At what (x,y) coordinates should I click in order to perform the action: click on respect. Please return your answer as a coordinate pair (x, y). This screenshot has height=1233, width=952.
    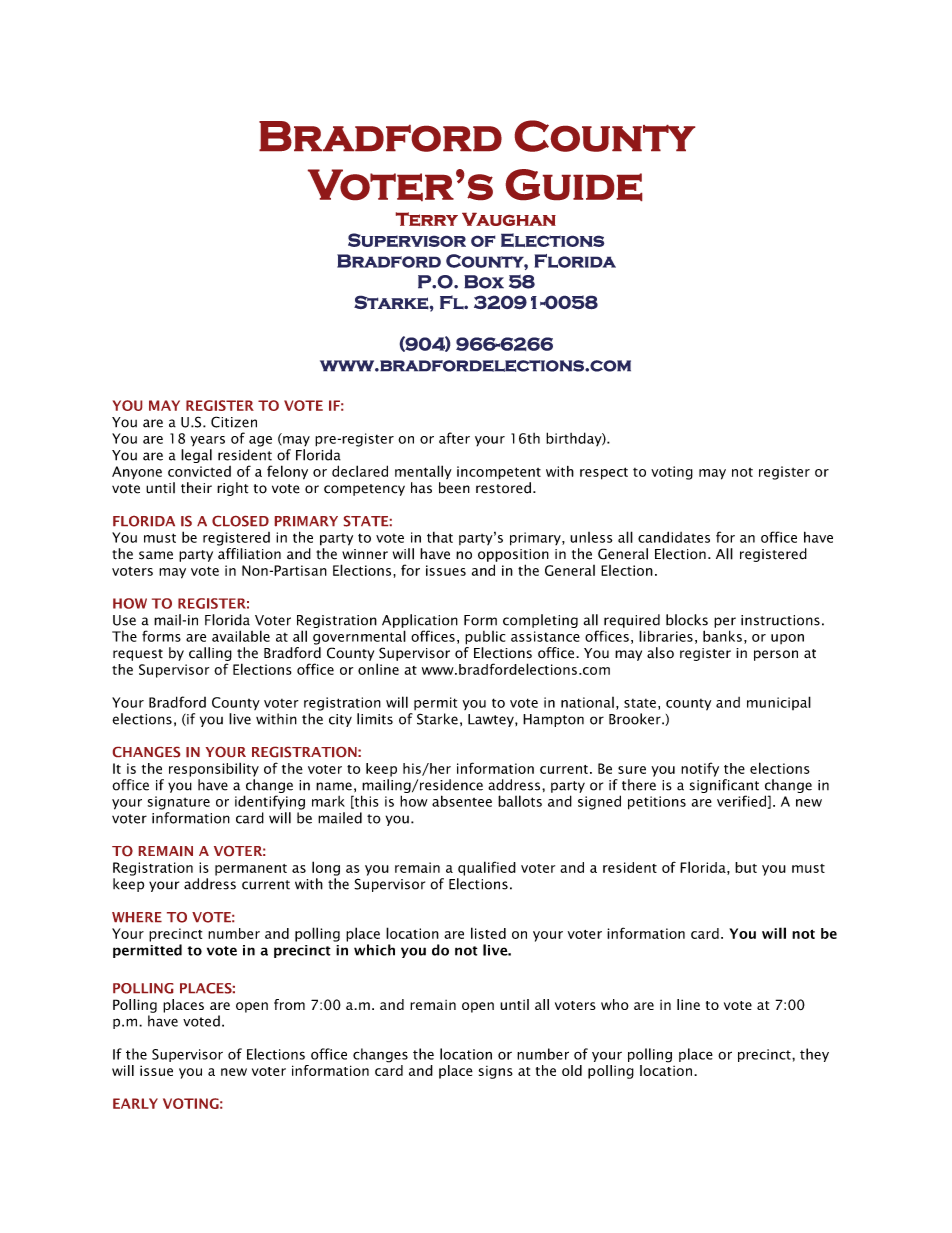
    Looking at the image, I should click on (604, 473).
